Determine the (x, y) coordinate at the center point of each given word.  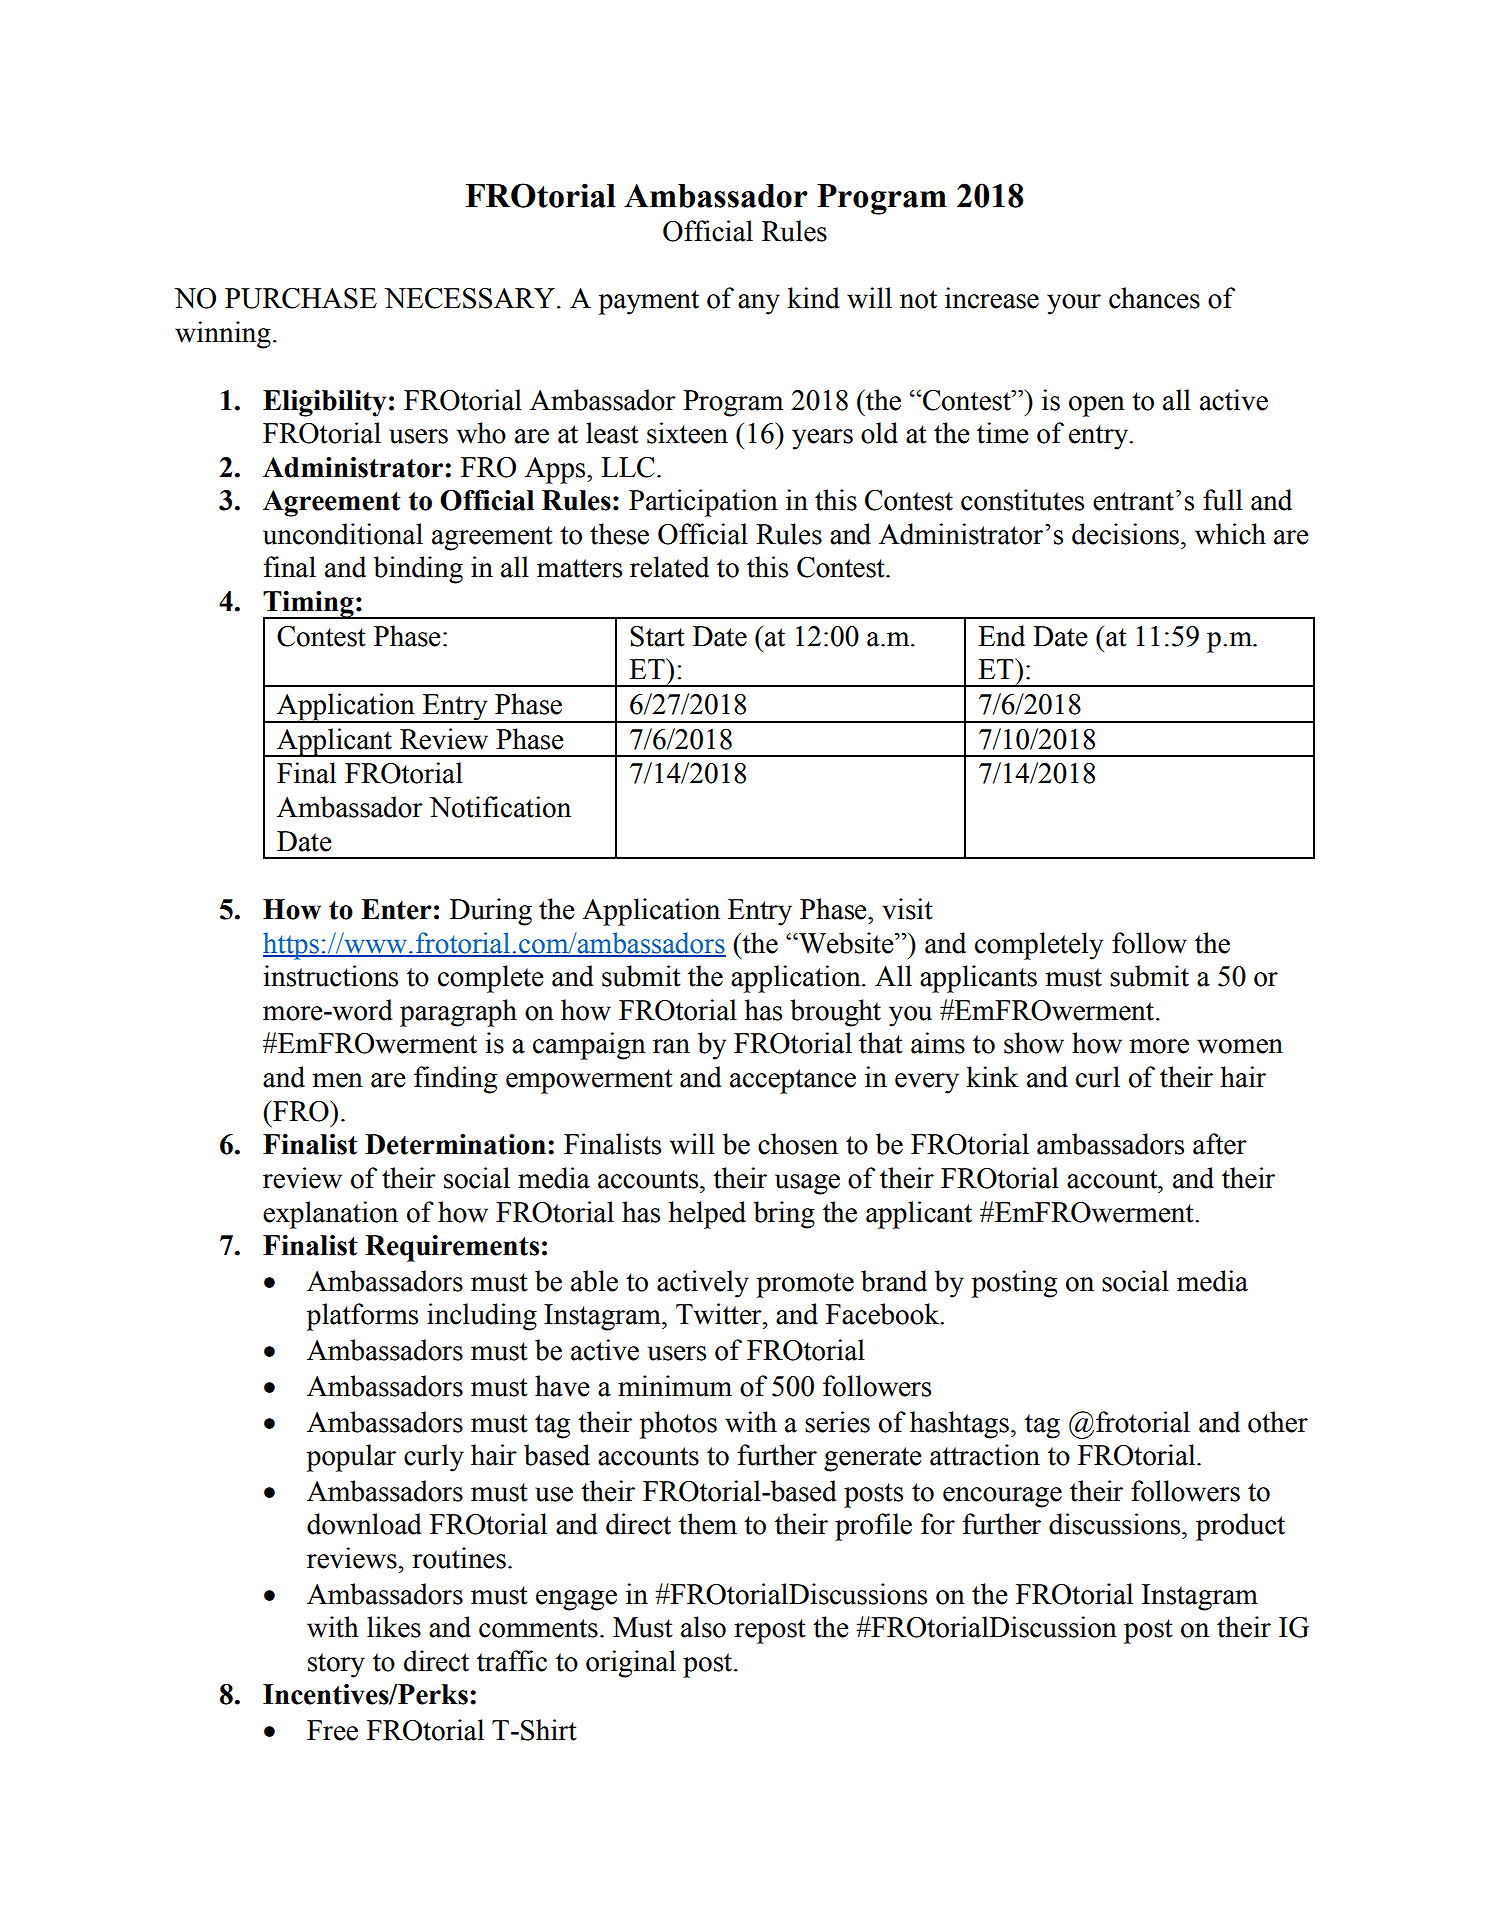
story (336, 1665)
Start (657, 636)
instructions (330, 976)
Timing (309, 605)
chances (1154, 298)
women (1240, 1046)
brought (835, 1013)
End (1001, 636)
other (1278, 1422)
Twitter (720, 1314)
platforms (362, 1317)
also (703, 1627)
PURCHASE (301, 298)
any (759, 304)
